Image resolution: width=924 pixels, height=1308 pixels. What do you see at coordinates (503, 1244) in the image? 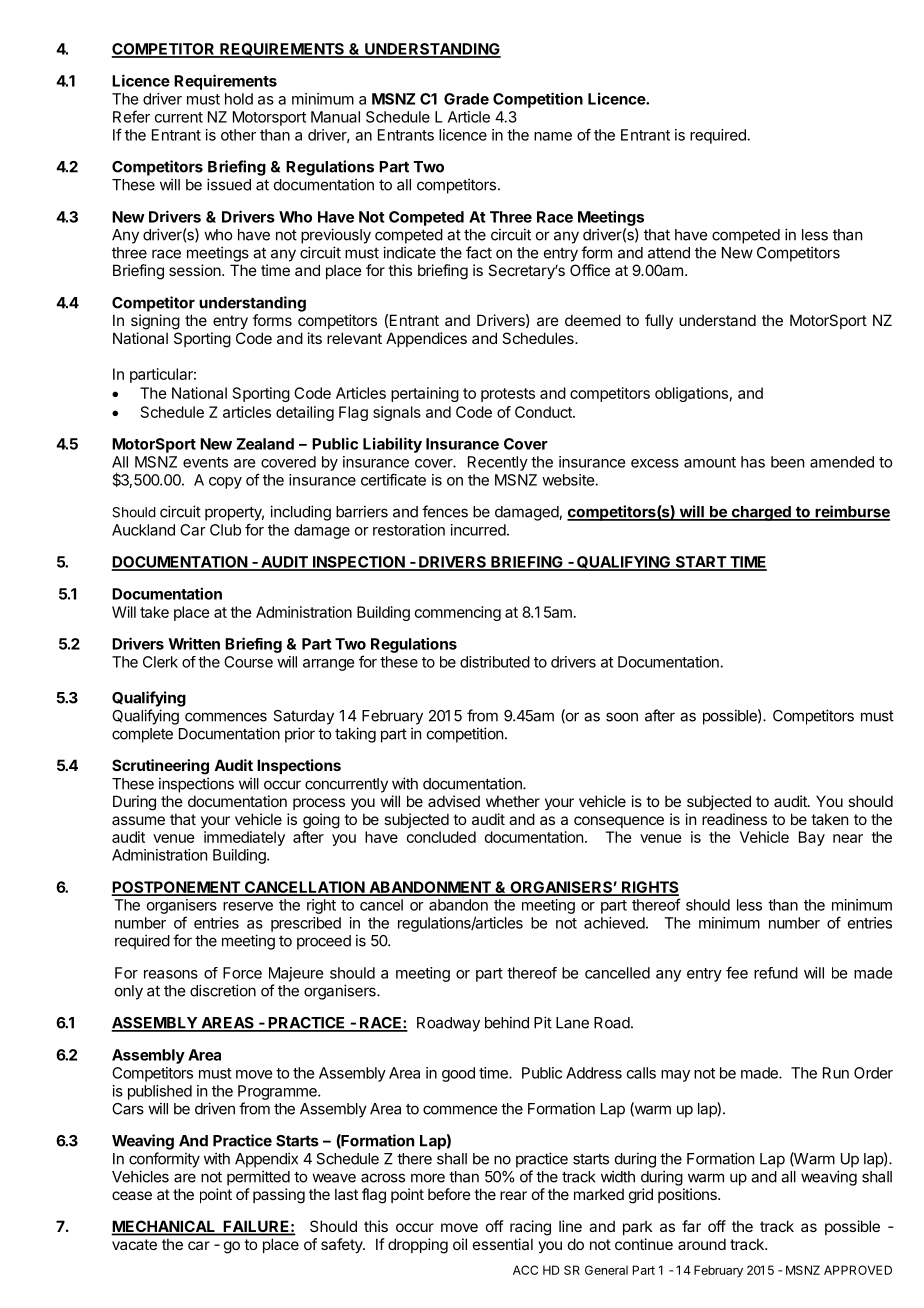
I see `essential` at bounding box center [503, 1244].
